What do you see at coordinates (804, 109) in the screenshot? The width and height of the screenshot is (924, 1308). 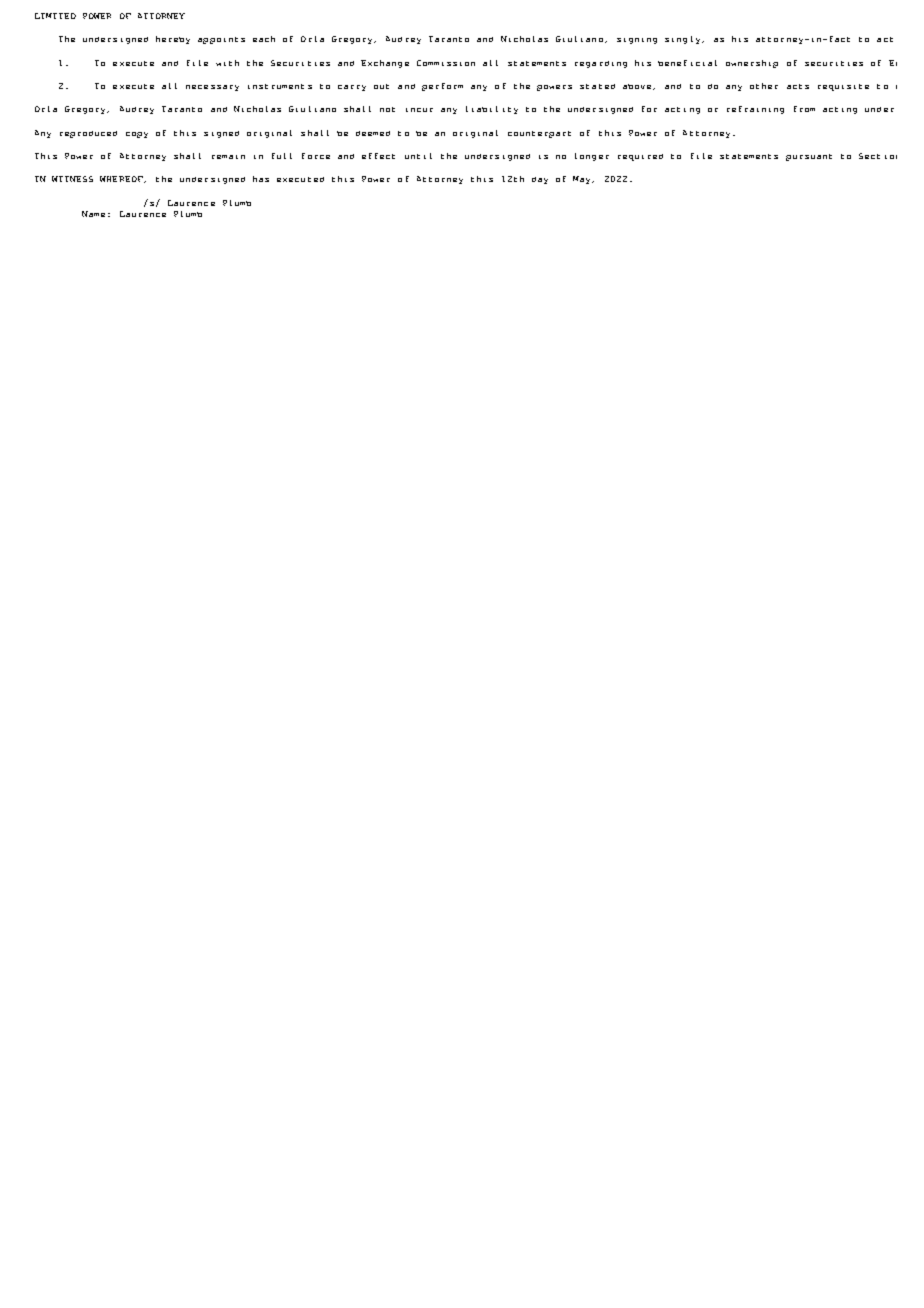 I see `from` at bounding box center [804, 109].
